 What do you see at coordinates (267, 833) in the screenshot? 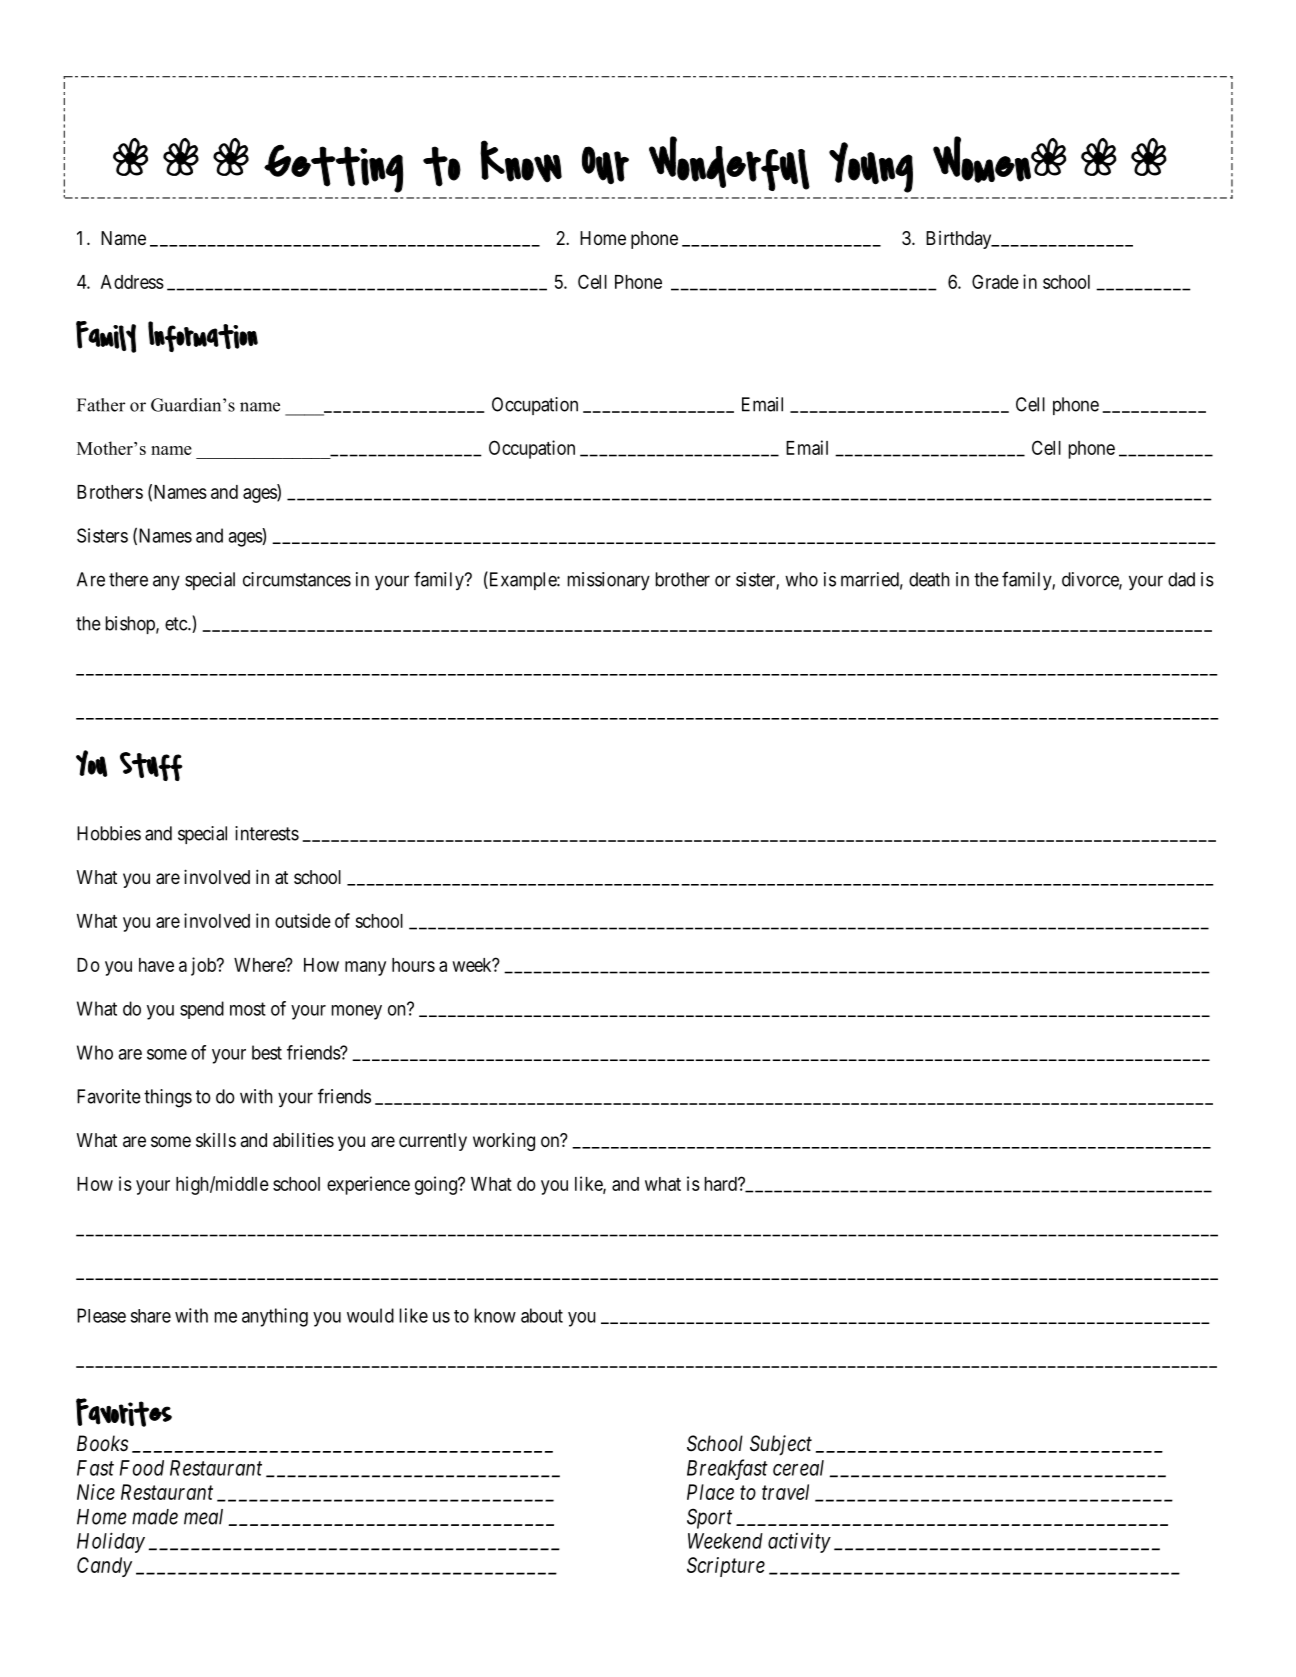
I see `interests` at bounding box center [267, 833].
